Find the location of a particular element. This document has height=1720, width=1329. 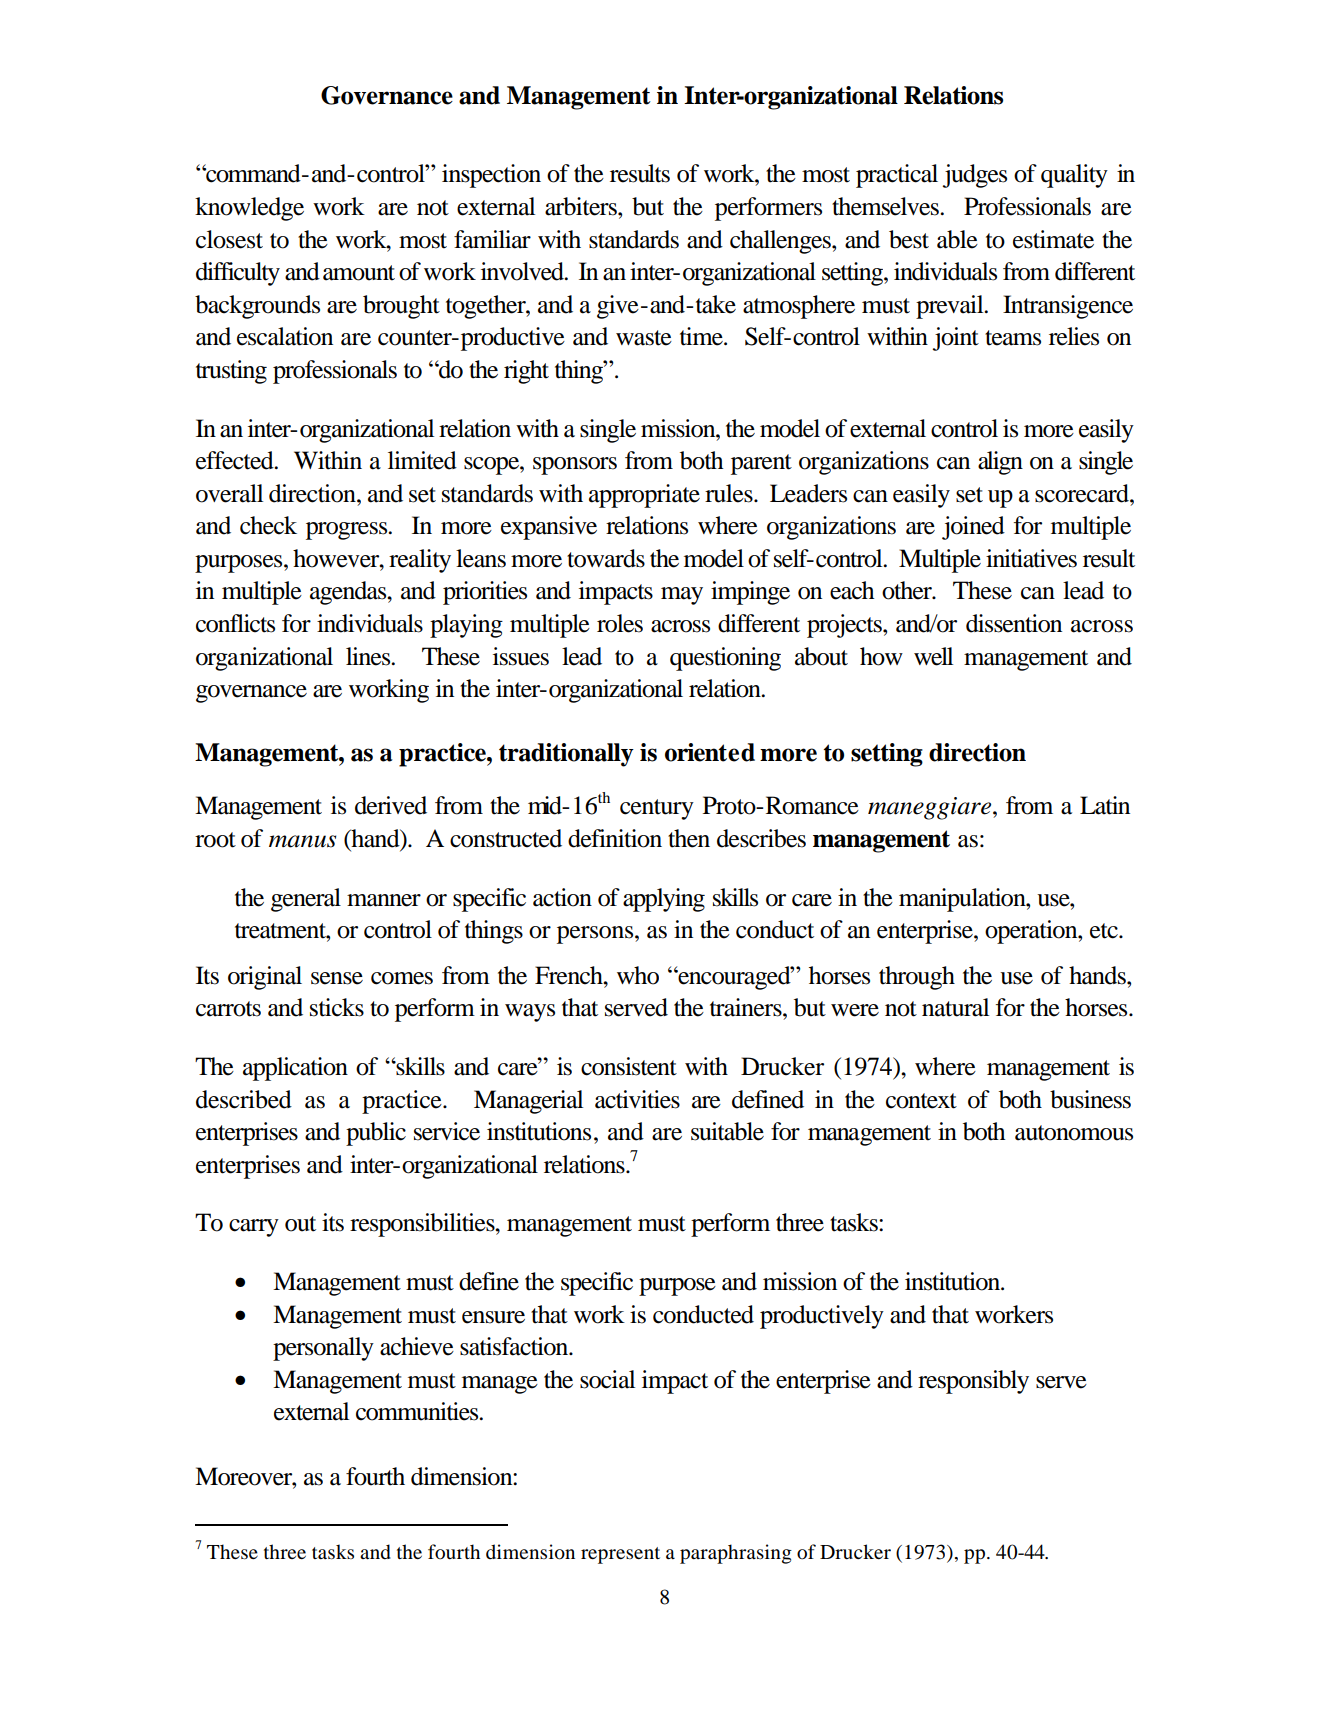

arbiters is located at coordinates (582, 206).
